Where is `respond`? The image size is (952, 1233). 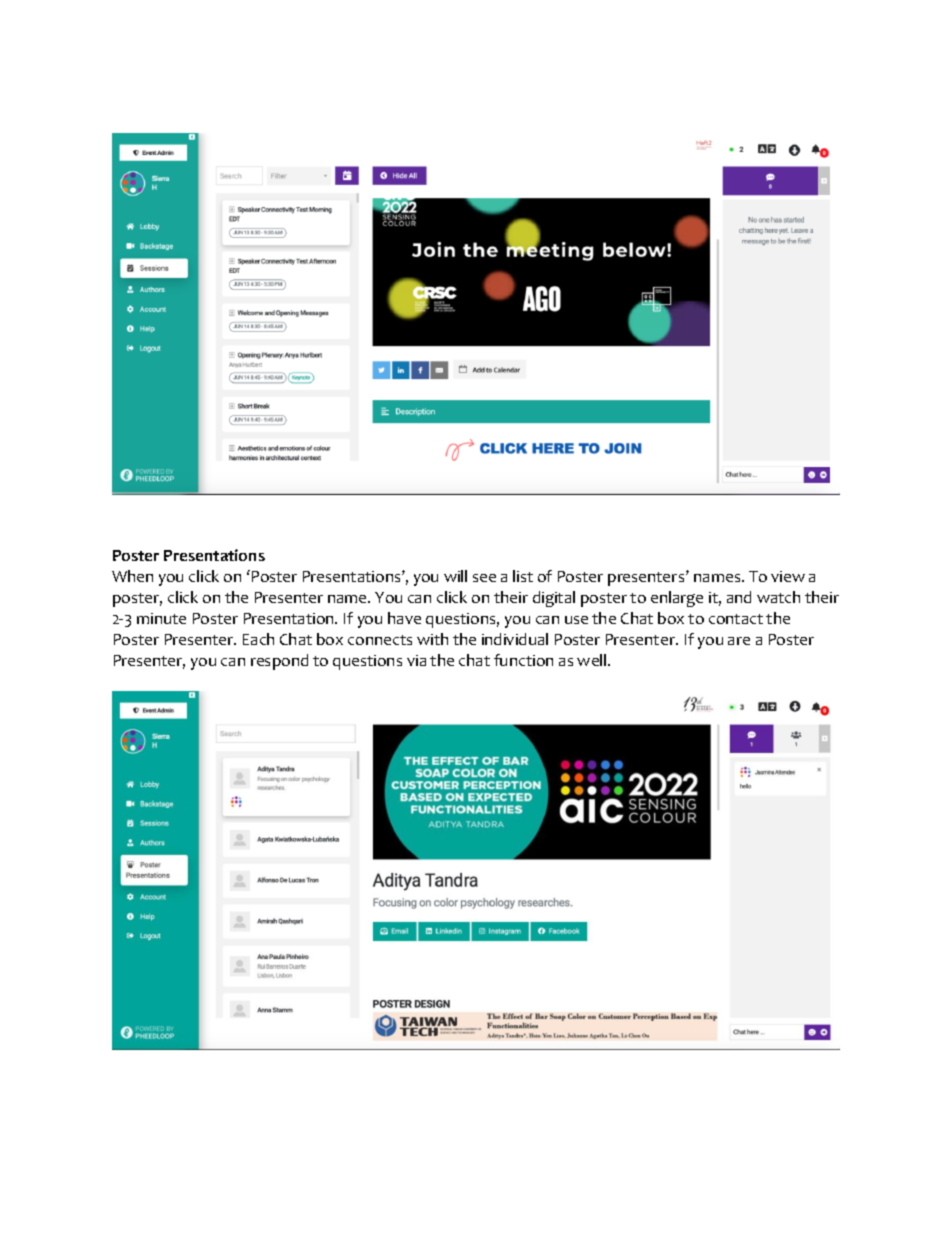
respond is located at coordinates (279, 662).
